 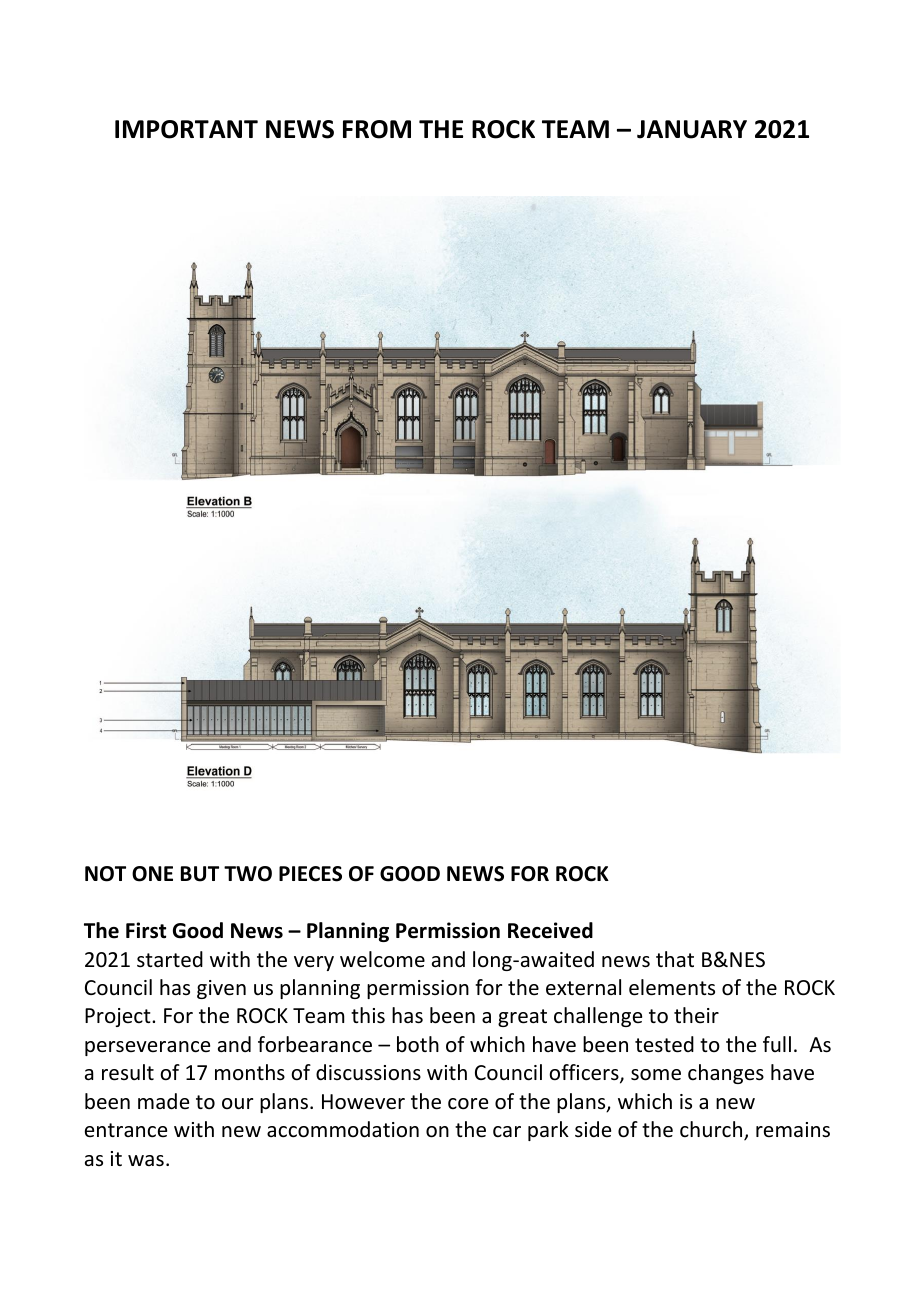 What do you see at coordinates (377, 129) in the image?
I see `FROM` at bounding box center [377, 129].
